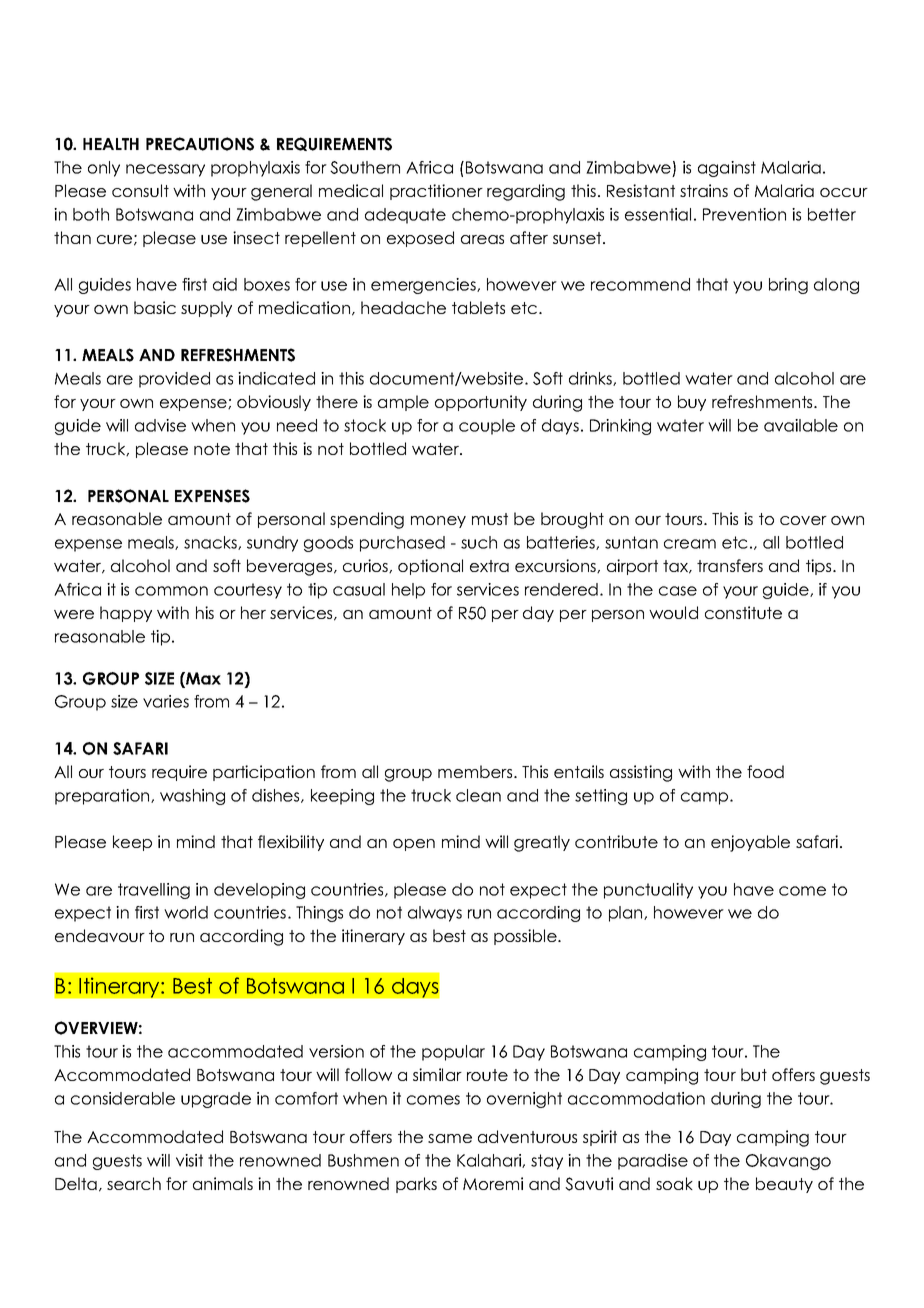 The width and height of the image is (924, 1308). I want to click on couple, so click(487, 427).
